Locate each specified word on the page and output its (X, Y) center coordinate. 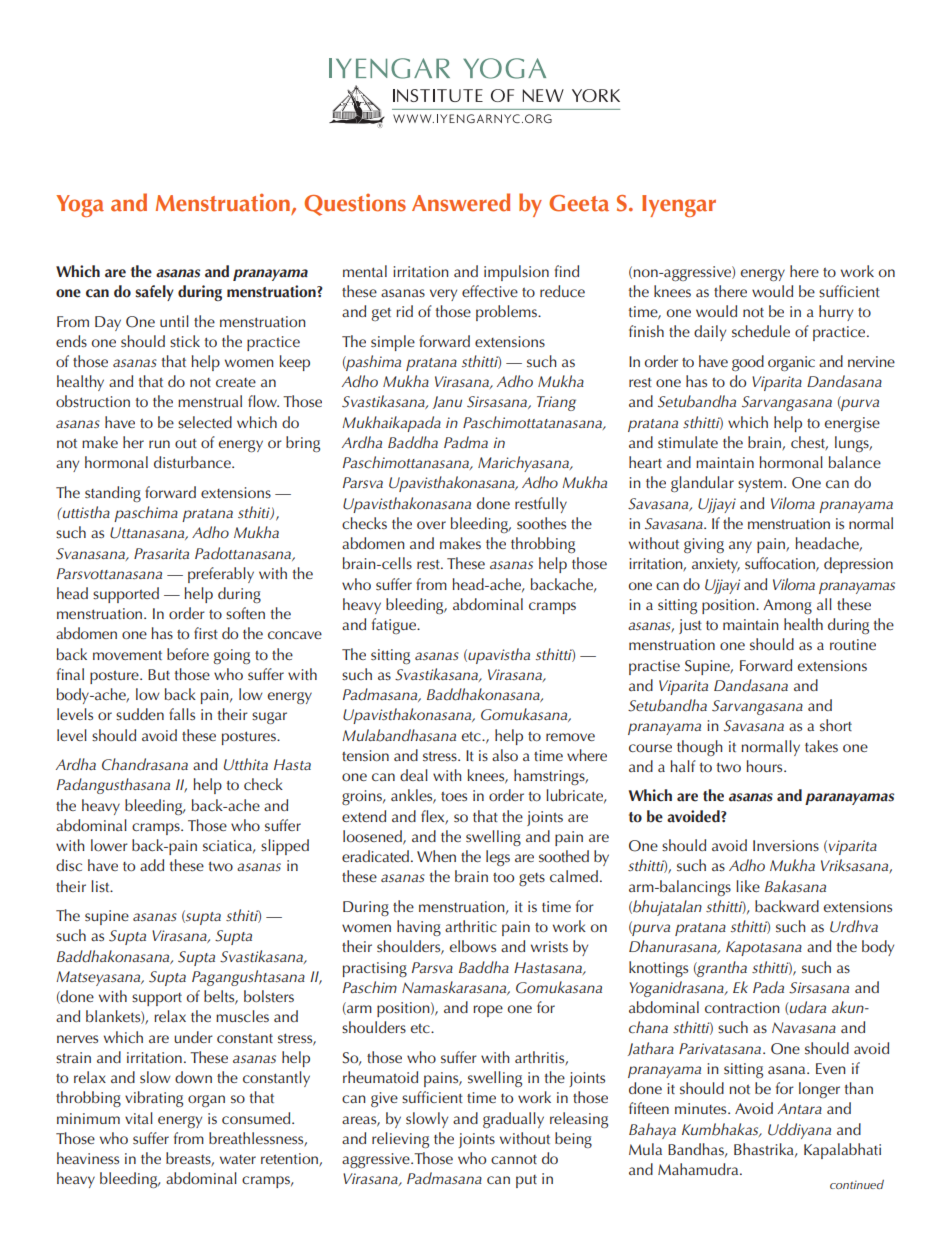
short (836, 725)
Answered (461, 202)
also (505, 755)
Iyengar (679, 206)
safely (154, 293)
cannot (514, 1160)
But (159, 674)
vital (139, 1118)
